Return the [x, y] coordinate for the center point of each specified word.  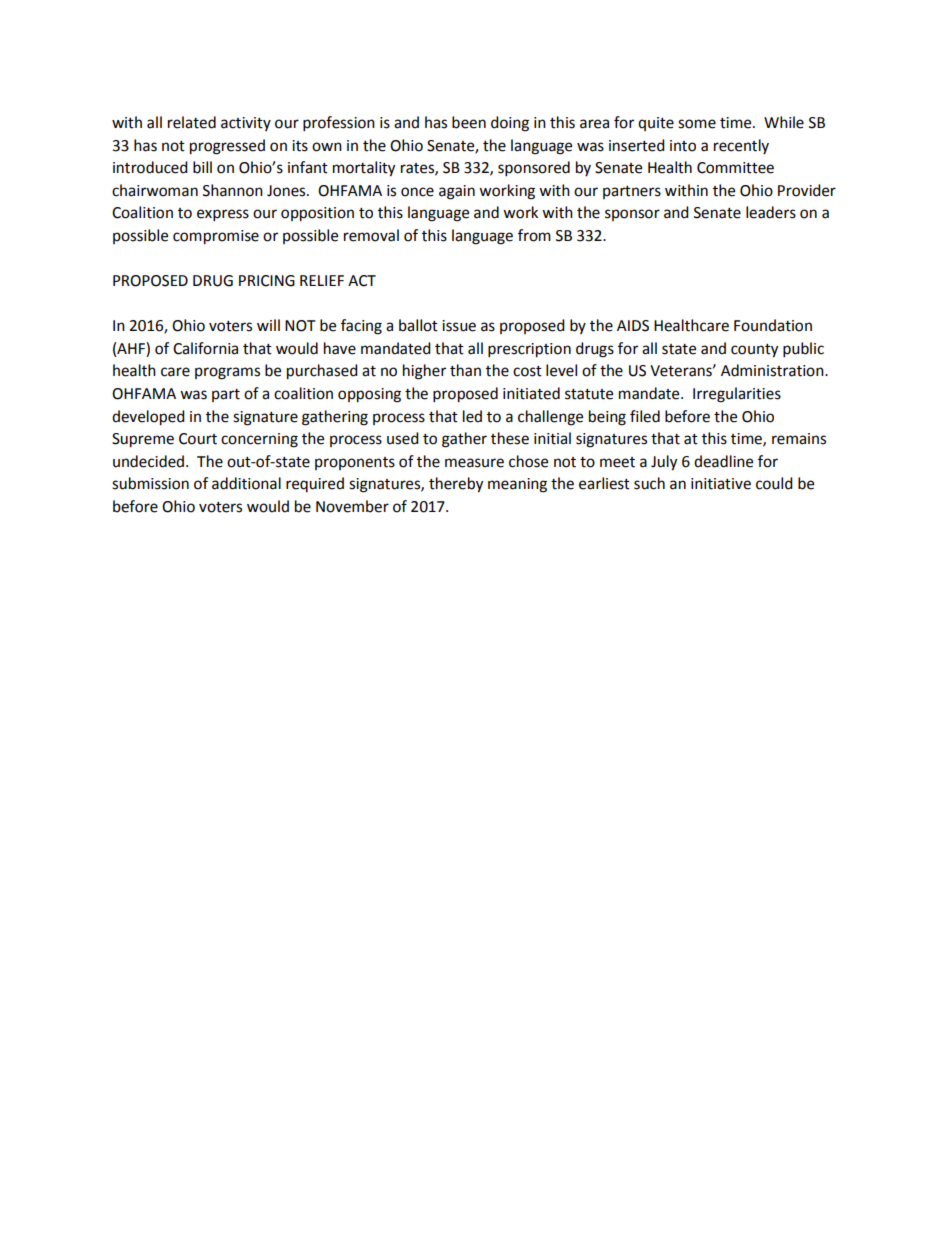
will [268, 325]
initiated [531, 393]
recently [741, 146]
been [469, 122]
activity [246, 124]
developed [148, 418]
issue [459, 326]
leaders [771, 212]
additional [246, 483]
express [223, 215]
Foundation [773, 325]
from [534, 235]
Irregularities [737, 395]
